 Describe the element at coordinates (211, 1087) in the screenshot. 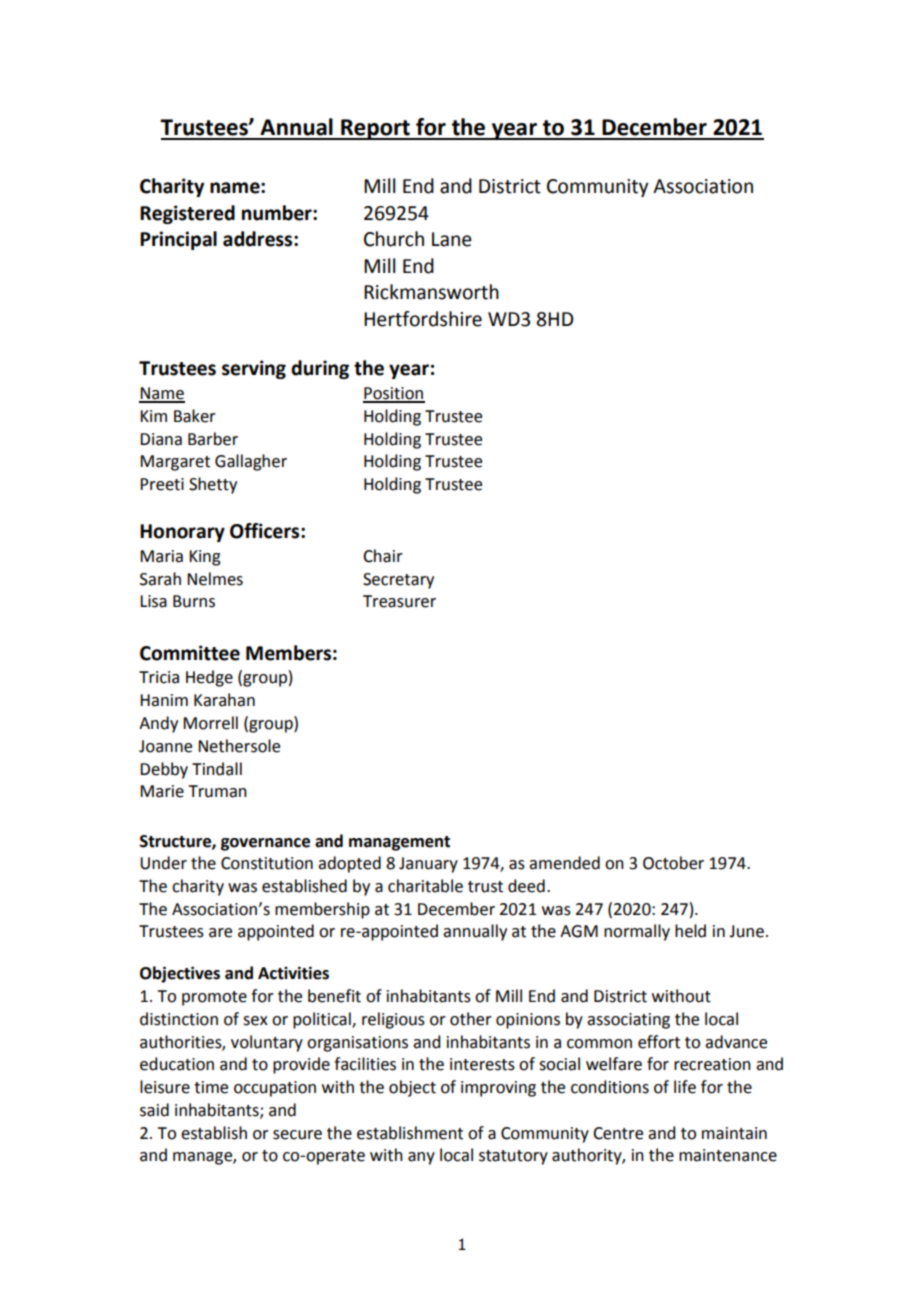

I see `time` at that location.
